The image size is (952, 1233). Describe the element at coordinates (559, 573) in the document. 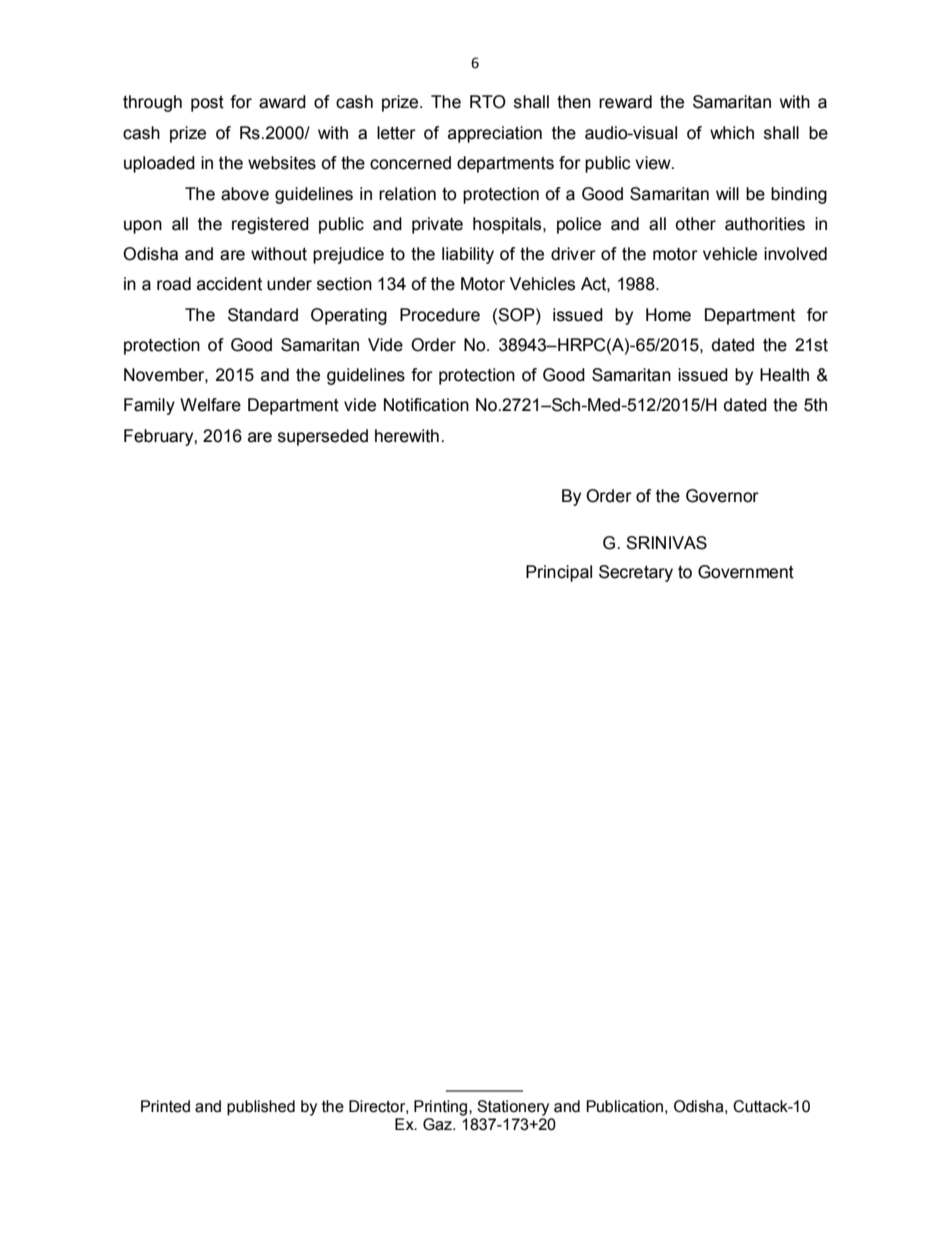

I see `Principal` at that location.
